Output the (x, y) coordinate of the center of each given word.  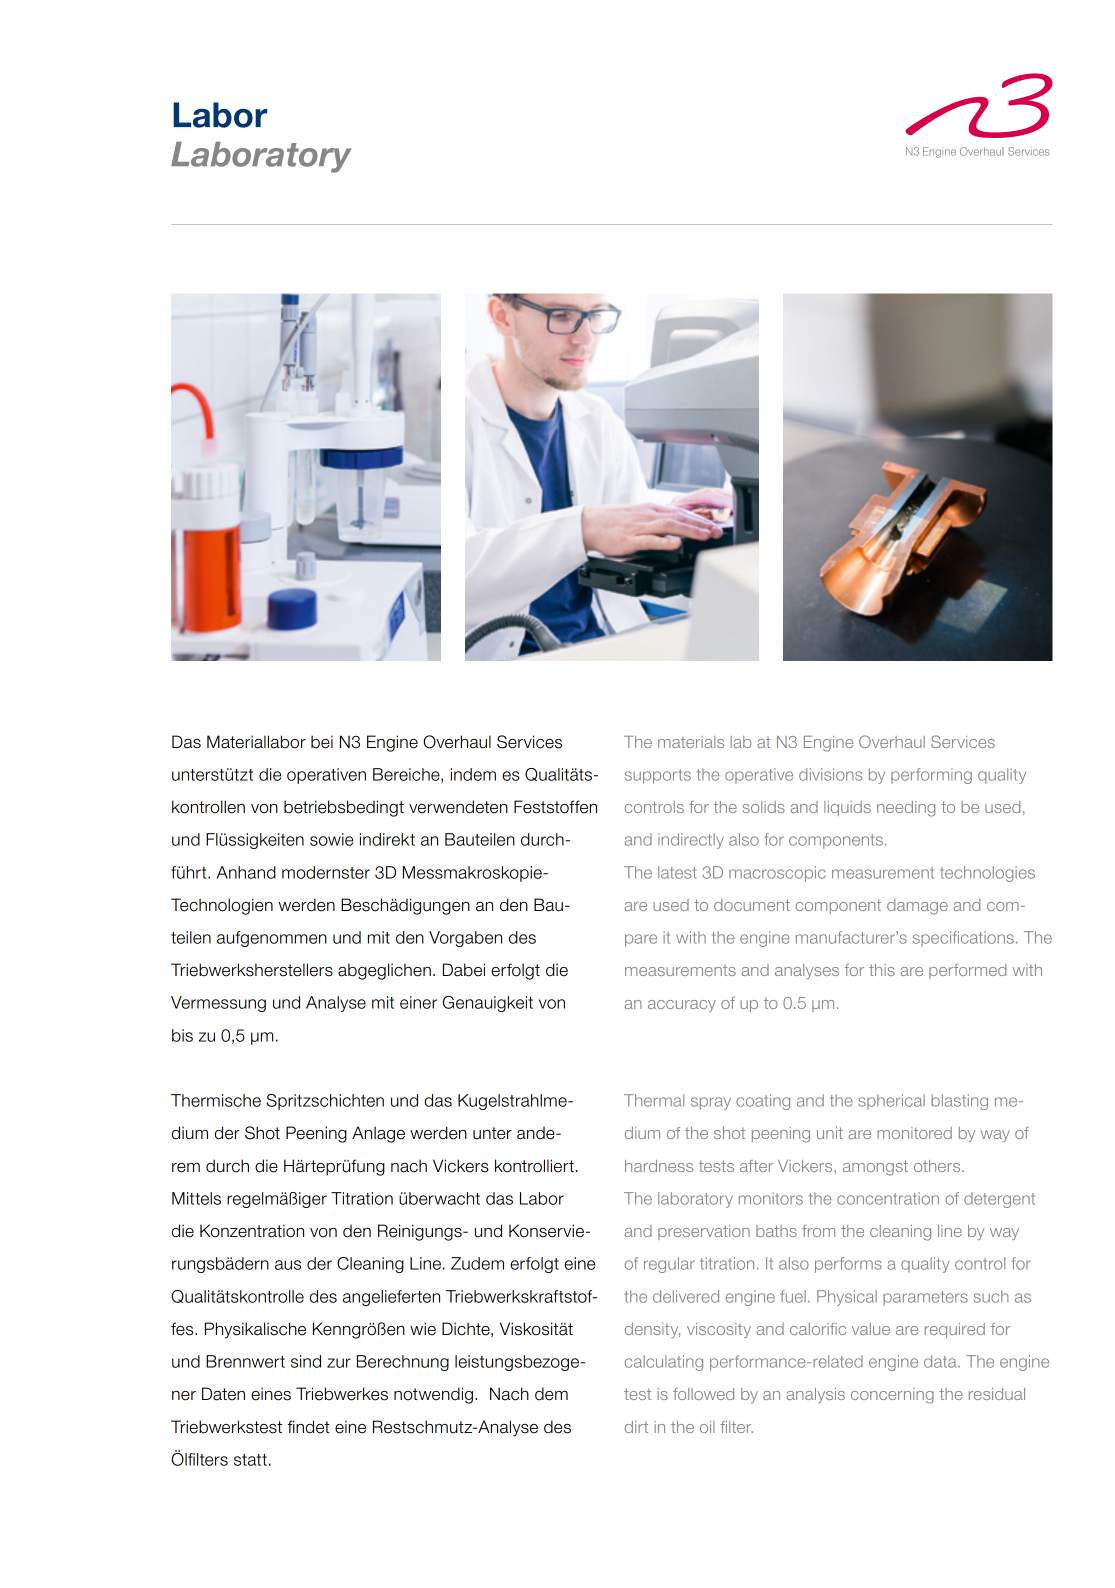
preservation (704, 1232)
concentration (888, 1198)
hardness (659, 1166)
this (882, 970)
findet (308, 1427)
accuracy (682, 1006)
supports (658, 776)
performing (931, 776)
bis (182, 1035)
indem (473, 774)
